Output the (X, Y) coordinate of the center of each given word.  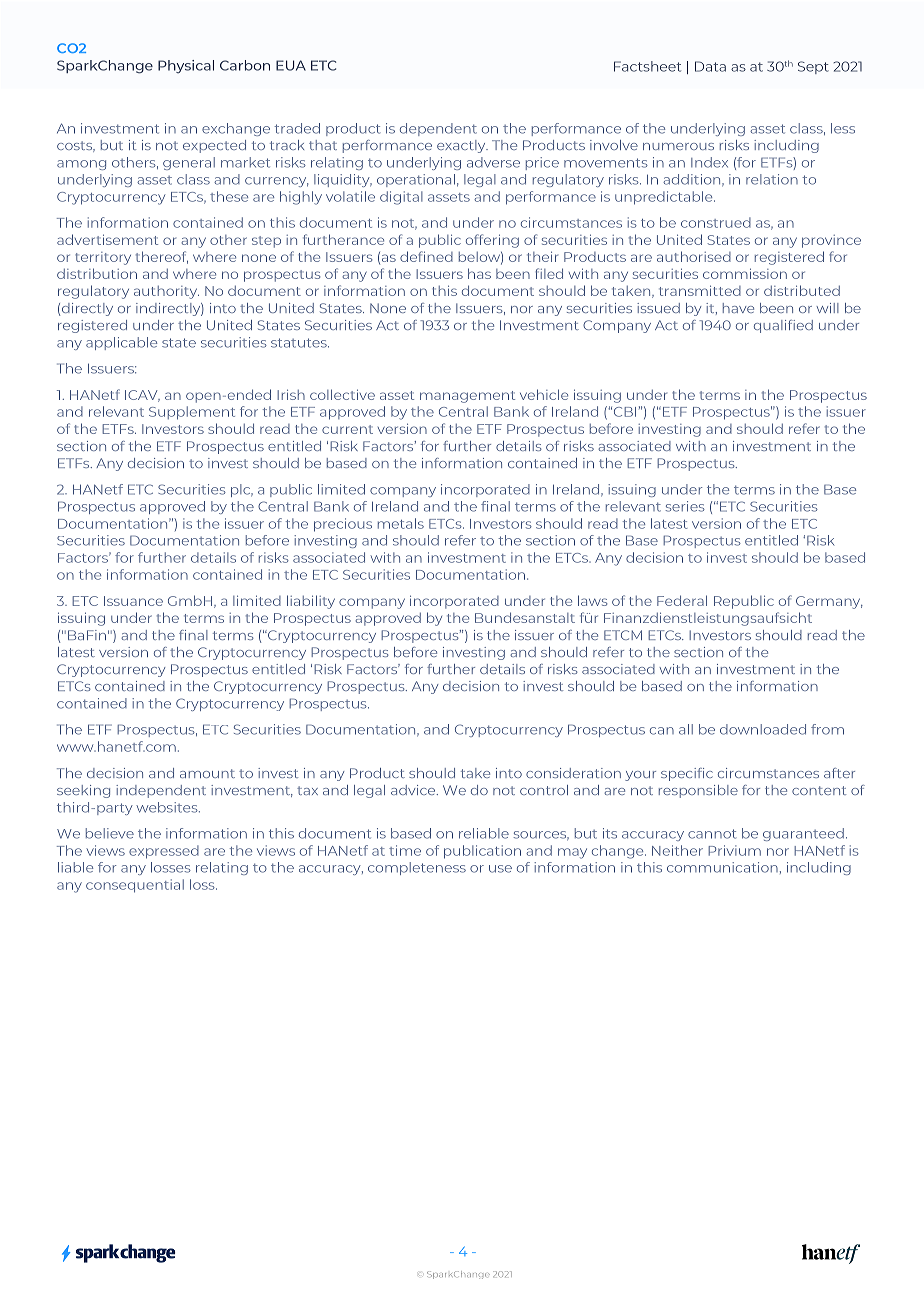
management (467, 397)
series (685, 506)
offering (492, 241)
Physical (186, 66)
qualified (783, 326)
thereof (162, 257)
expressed (164, 852)
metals (401, 523)
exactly (462, 146)
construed (716, 222)
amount (207, 773)
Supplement (192, 413)
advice (414, 790)
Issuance (133, 601)
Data (710, 66)
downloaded (763, 729)
